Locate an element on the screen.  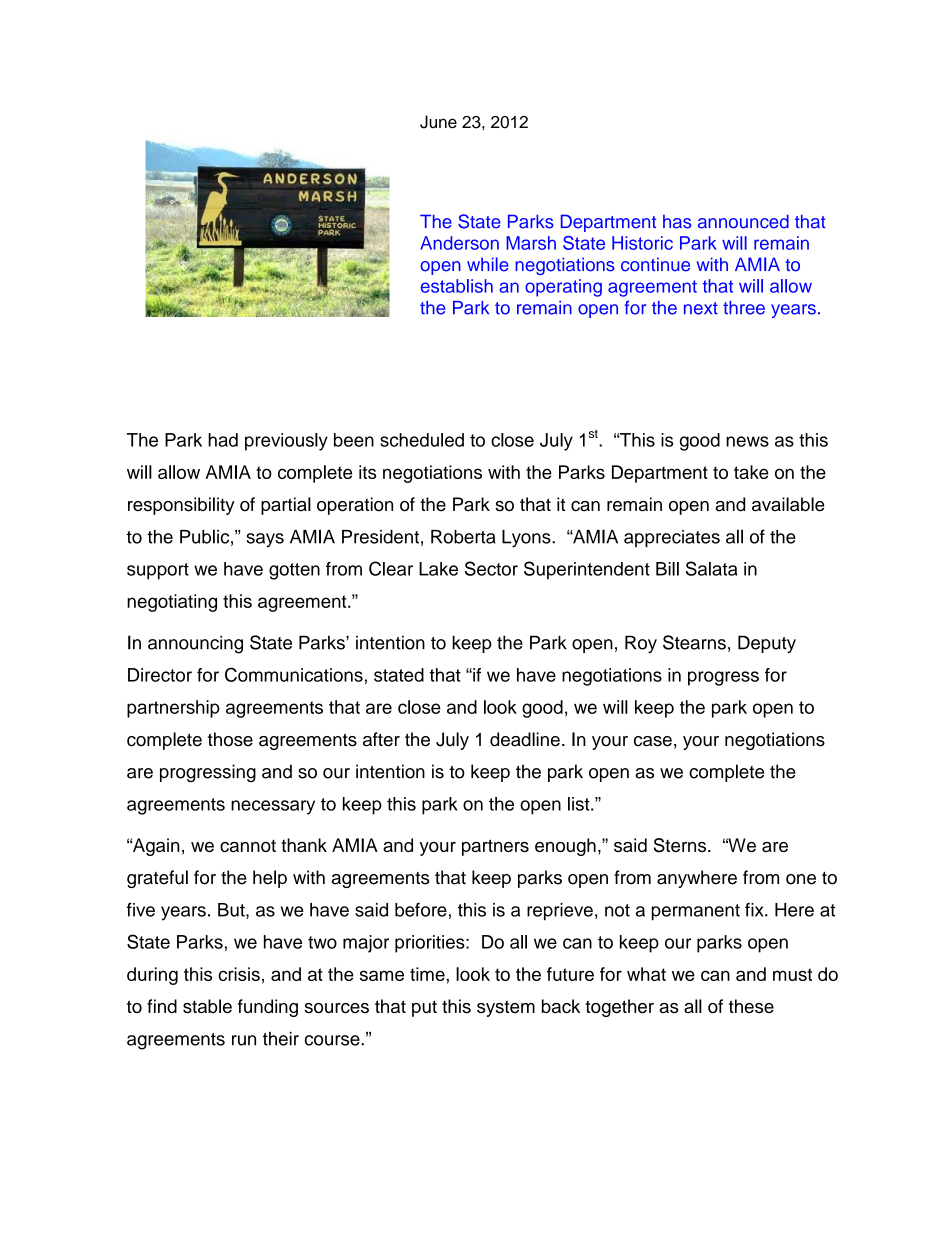
scheduled is located at coordinates (422, 440).
